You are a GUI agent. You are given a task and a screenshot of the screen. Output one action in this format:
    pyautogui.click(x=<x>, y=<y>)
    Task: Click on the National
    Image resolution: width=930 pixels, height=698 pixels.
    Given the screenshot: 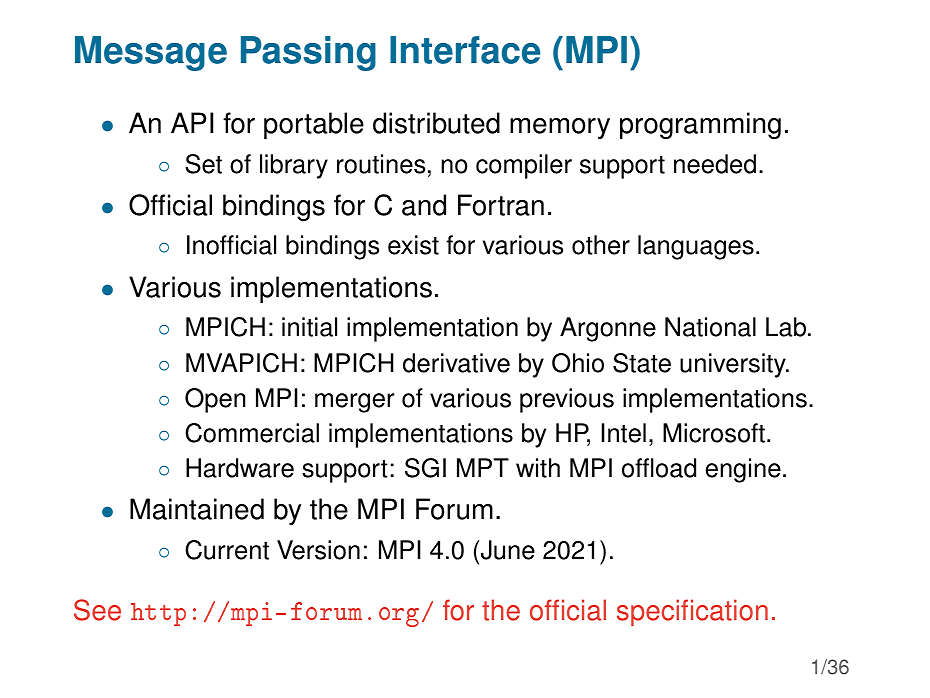 What is the action you would take?
    pyautogui.click(x=710, y=327)
